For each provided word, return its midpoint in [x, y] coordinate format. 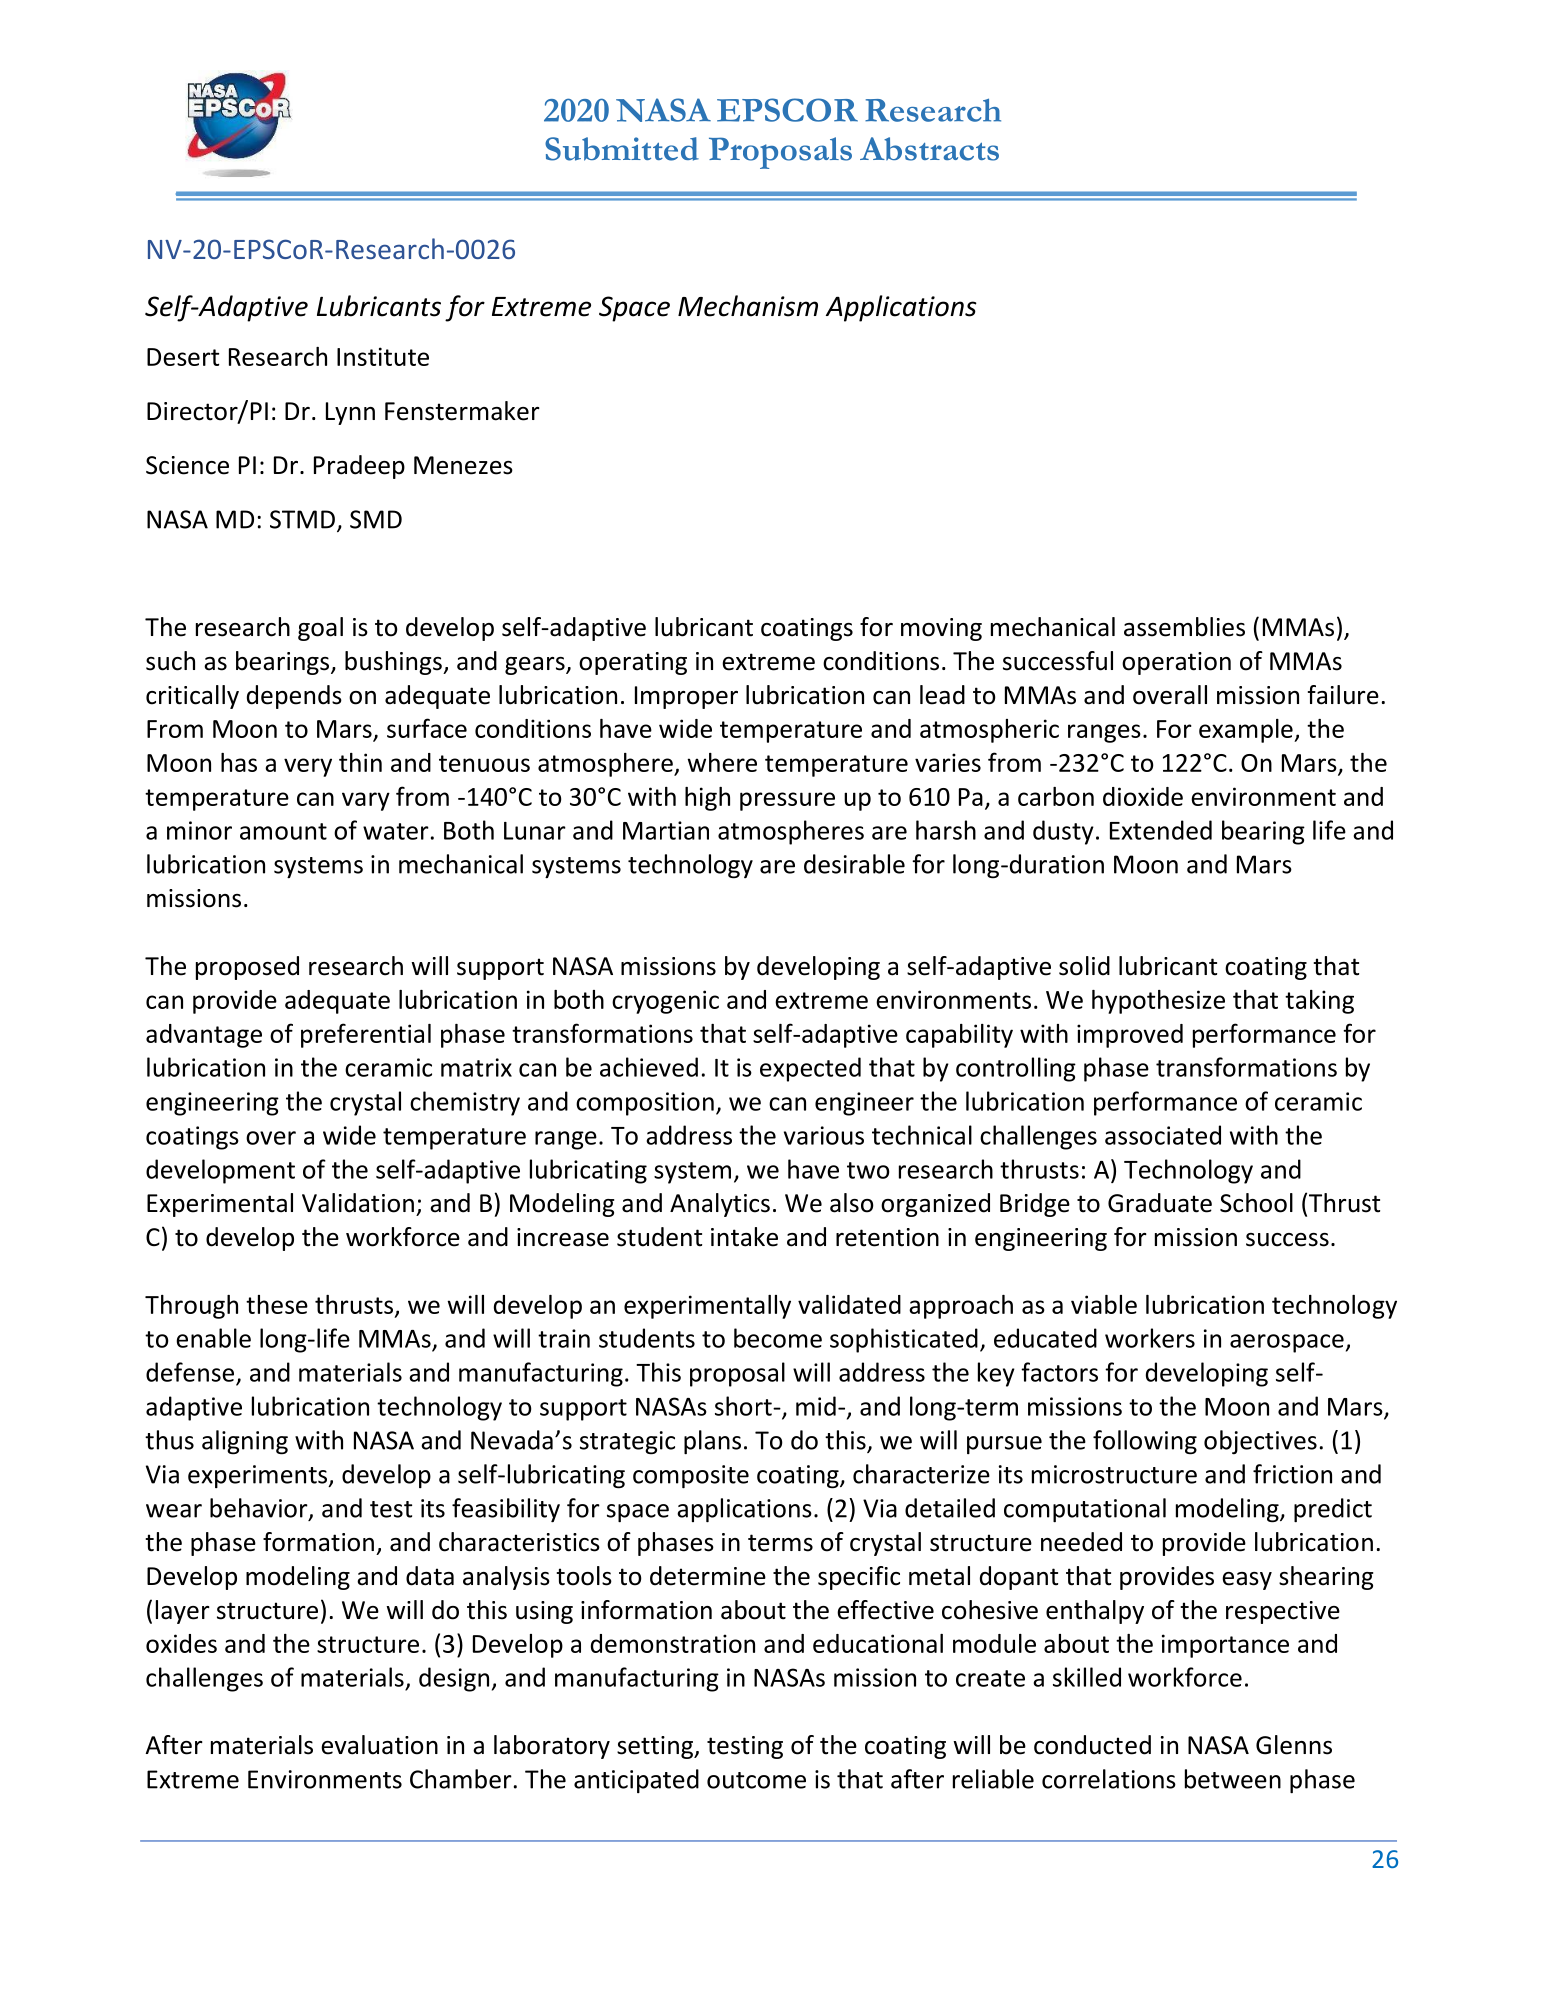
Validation [358, 1203]
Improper [686, 697]
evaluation [379, 1745]
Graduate [1160, 1203]
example [1247, 731]
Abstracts [929, 149]
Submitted [622, 149]
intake [744, 1237]
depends [294, 697]
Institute [383, 356]
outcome [756, 1780]
